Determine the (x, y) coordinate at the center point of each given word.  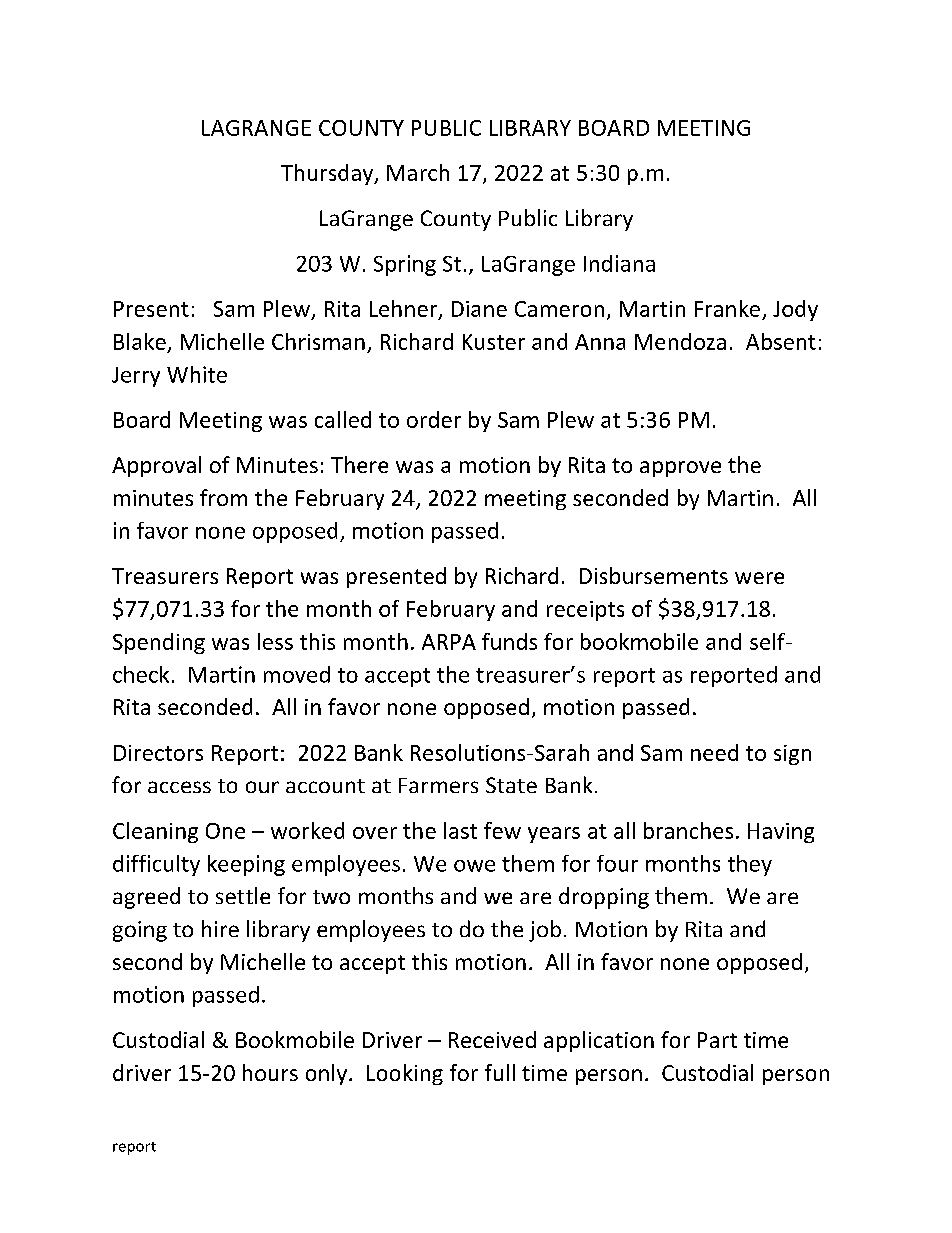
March (418, 172)
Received (492, 1039)
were (759, 578)
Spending (159, 643)
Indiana (619, 263)
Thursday (328, 174)
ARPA (449, 642)
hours (270, 1072)
